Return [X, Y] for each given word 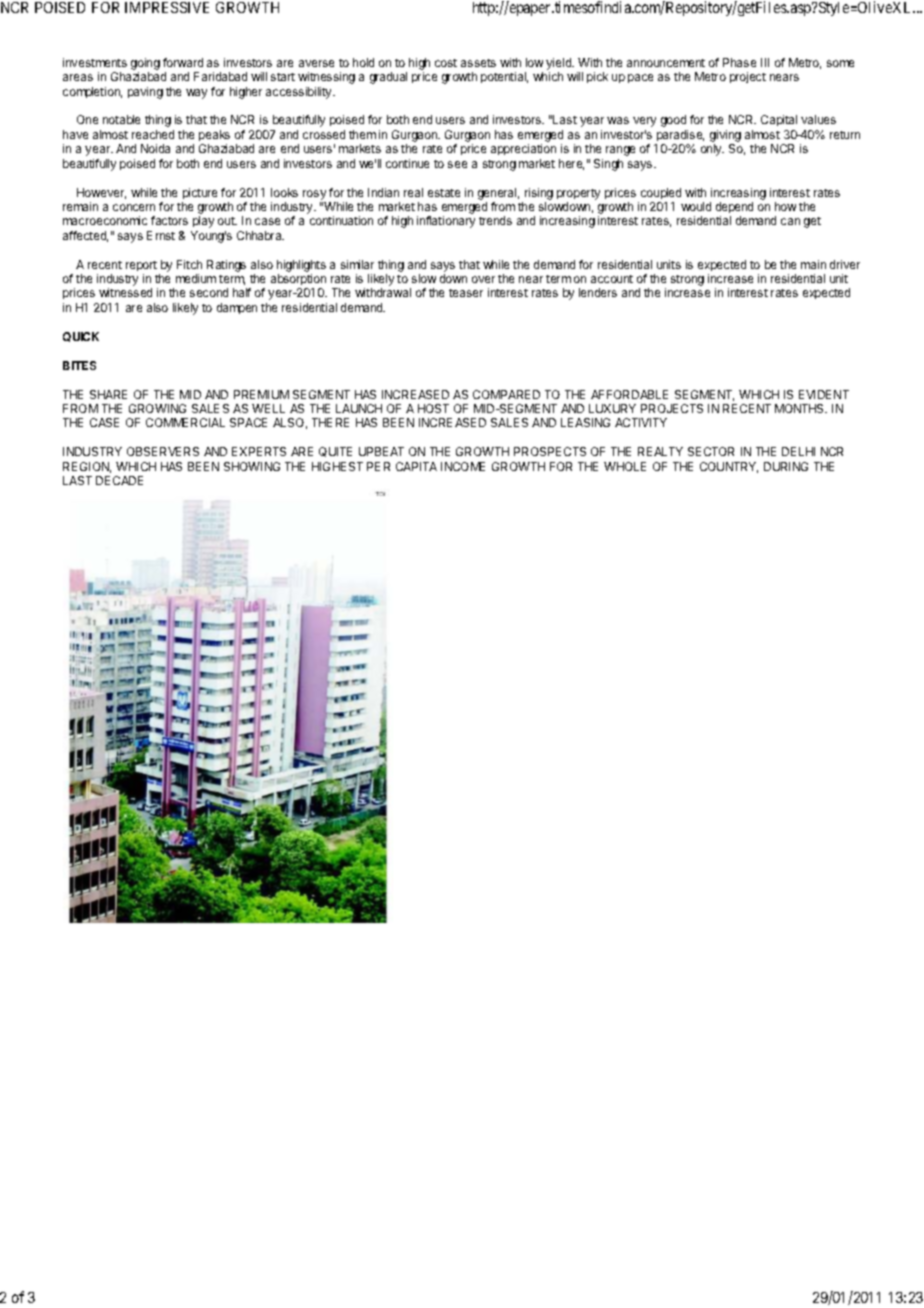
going [145, 64]
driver [845, 264]
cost [446, 63]
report [141, 266]
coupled [661, 193]
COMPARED [506, 394]
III [765, 62]
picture [200, 193]
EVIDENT [824, 394]
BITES [79, 365]
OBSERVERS [163, 451]
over [483, 279]
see [457, 164]
